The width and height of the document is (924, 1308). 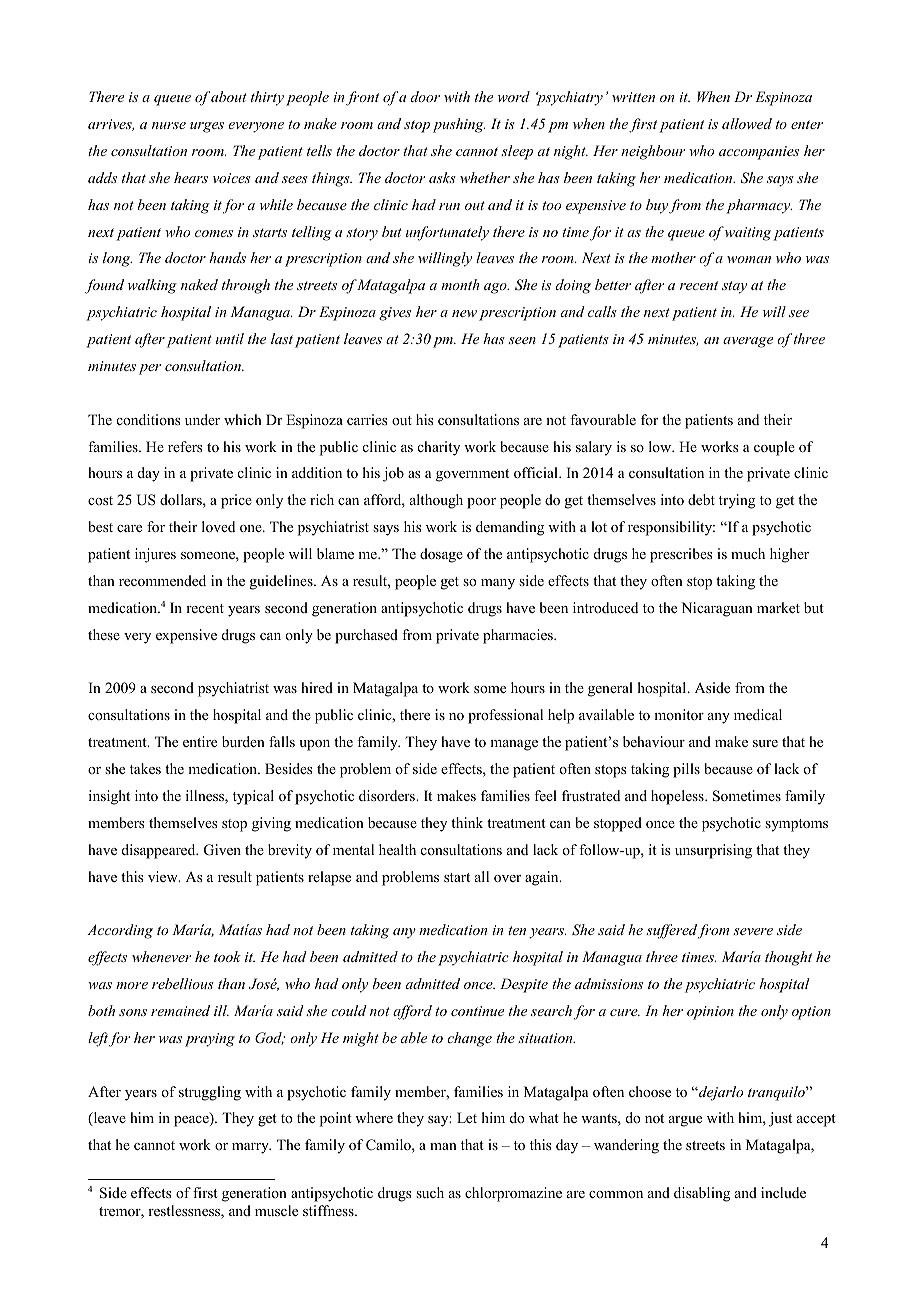 What do you see at coordinates (185, 446) in the document?
I see `refers` at bounding box center [185, 446].
